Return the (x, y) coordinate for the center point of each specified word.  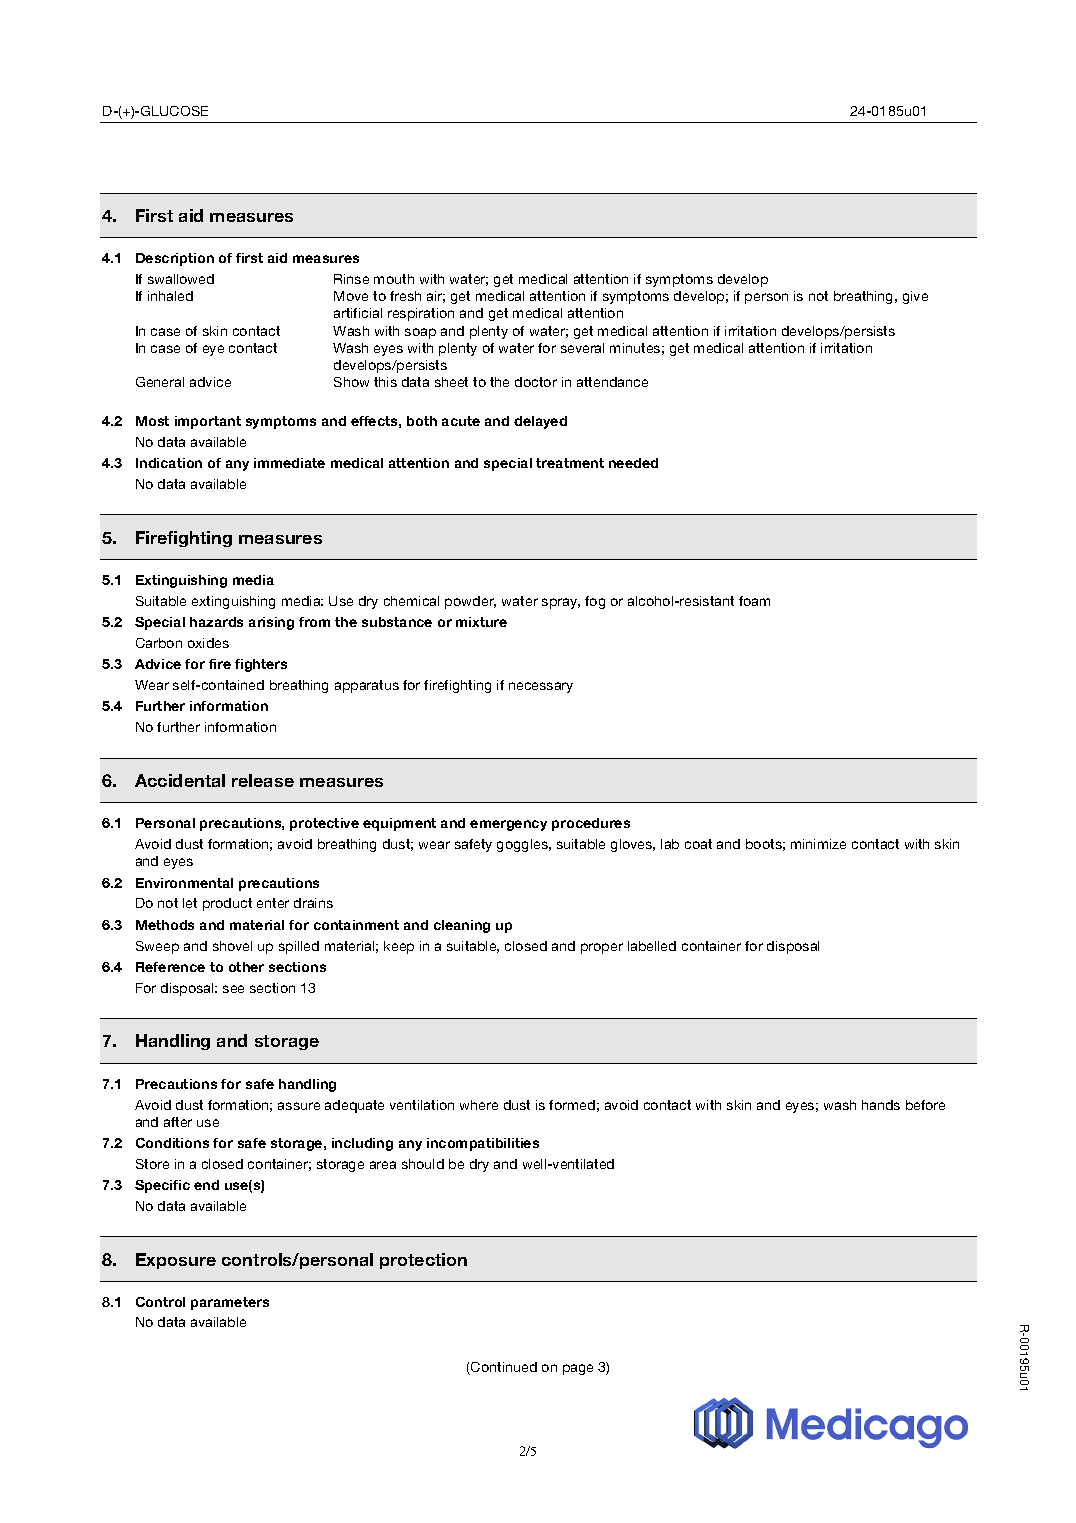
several (582, 348)
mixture (481, 622)
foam (754, 601)
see (233, 989)
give (915, 297)
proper (602, 948)
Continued (503, 1368)
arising (271, 623)
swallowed (181, 279)
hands (881, 1105)
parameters (230, 1303)
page (578, 1369)
